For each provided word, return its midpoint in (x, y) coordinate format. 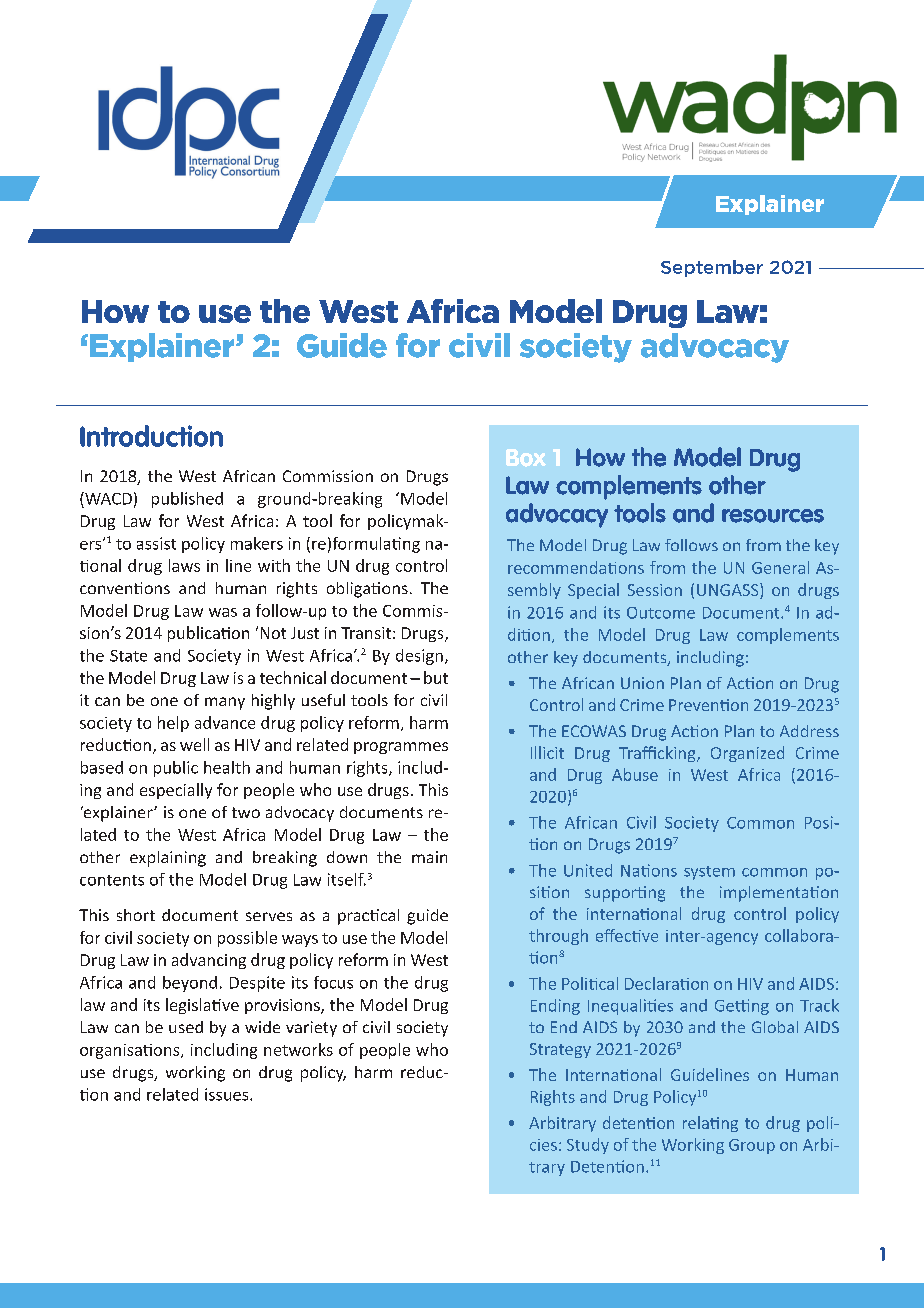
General (780, 567)
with (274, 565)
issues (228, 1094)
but (436, 677)
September (712, 268)
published (187, 500)
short (136, 915)
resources (773, 516)
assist (156, 543)
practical (368, 917)
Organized (747, 754)
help (173, 724)
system (709, 873)
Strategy (560, 1050)
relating (710, 1124)
